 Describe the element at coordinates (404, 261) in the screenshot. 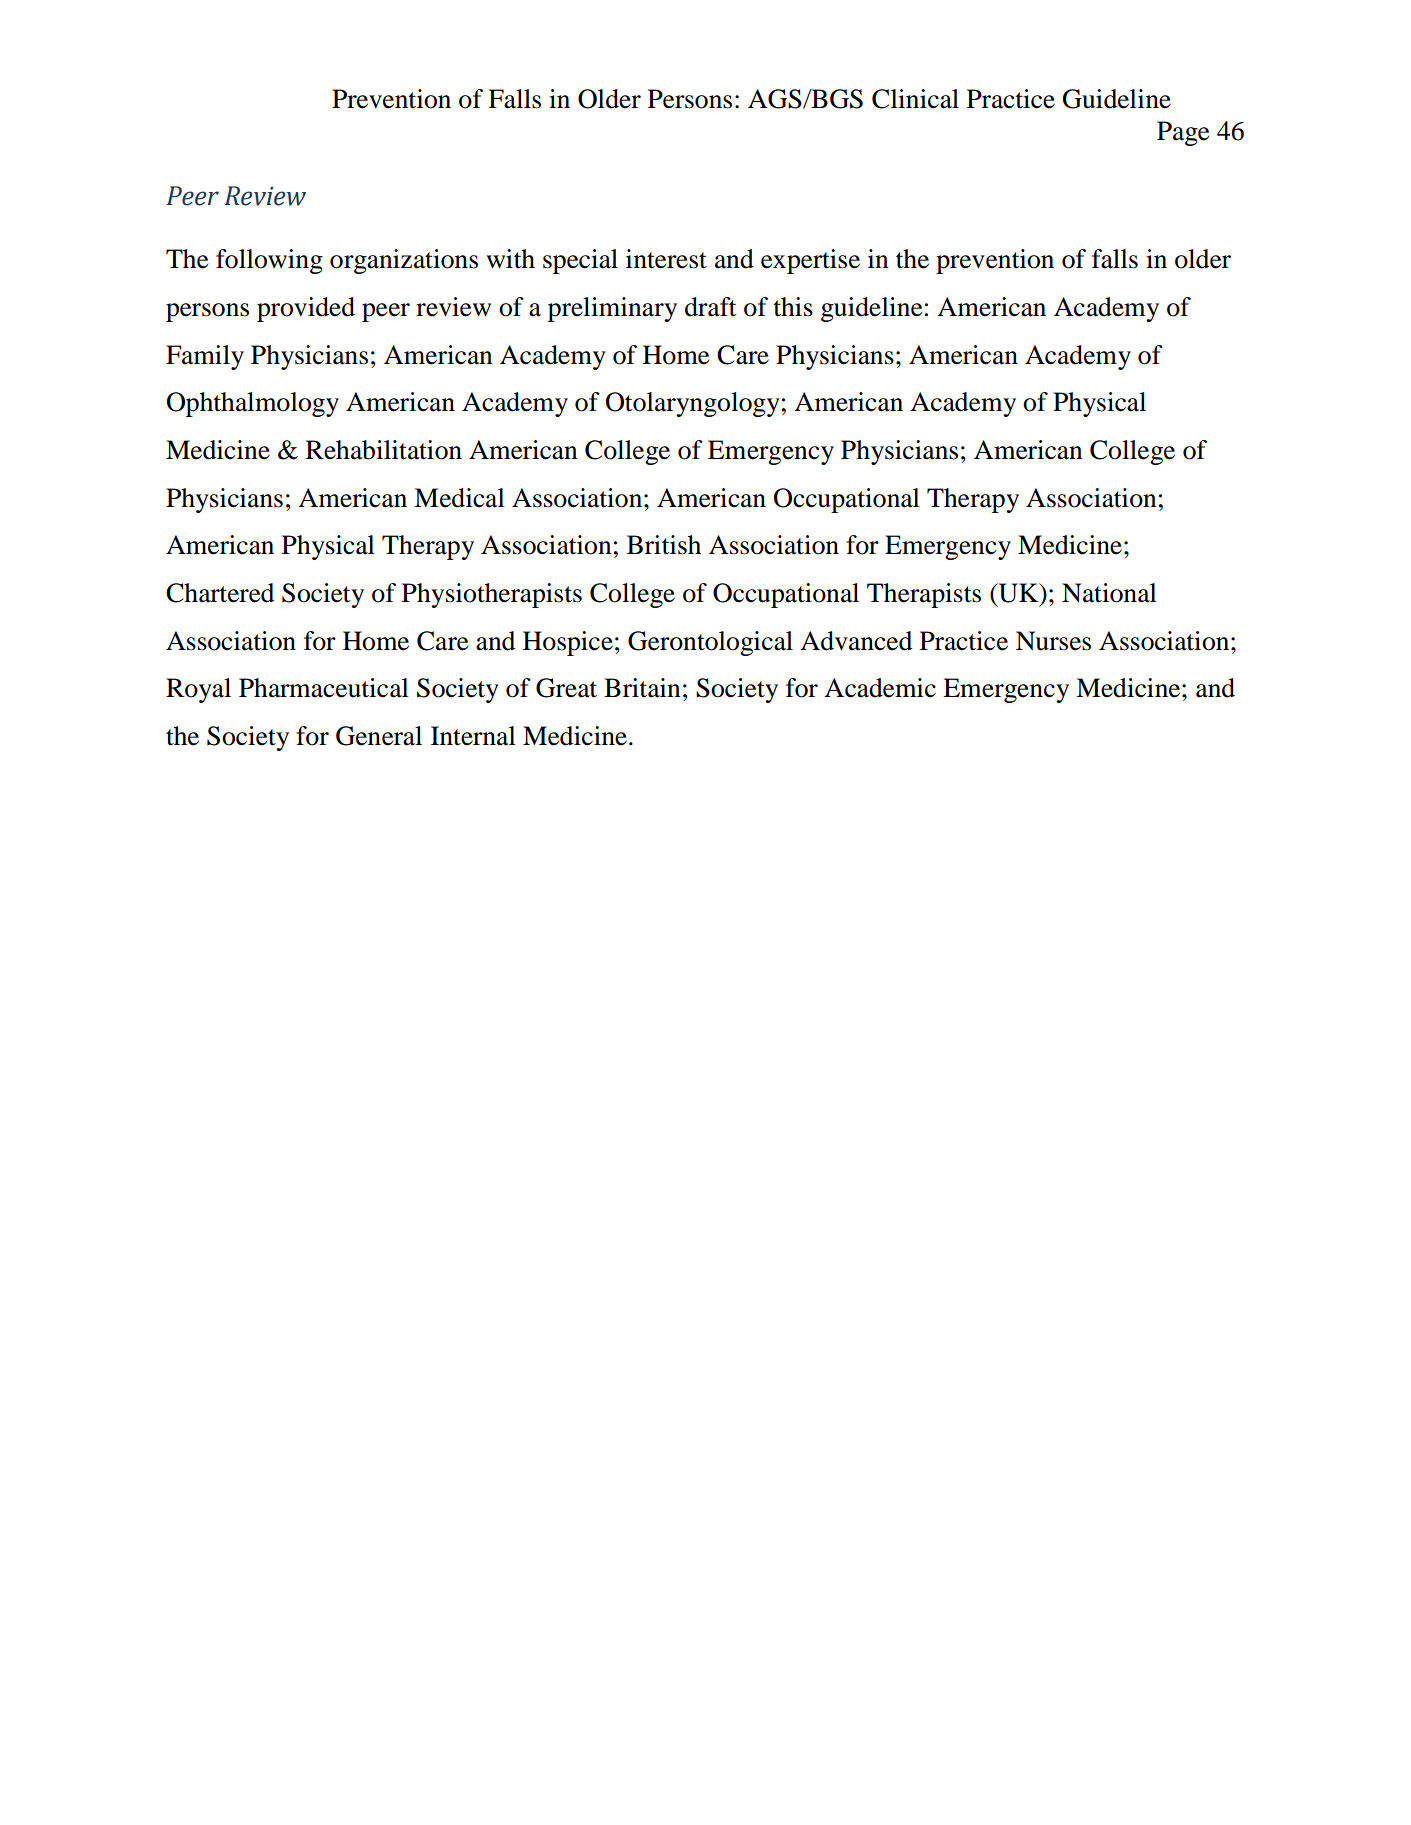

I see `organizations` at that location.
